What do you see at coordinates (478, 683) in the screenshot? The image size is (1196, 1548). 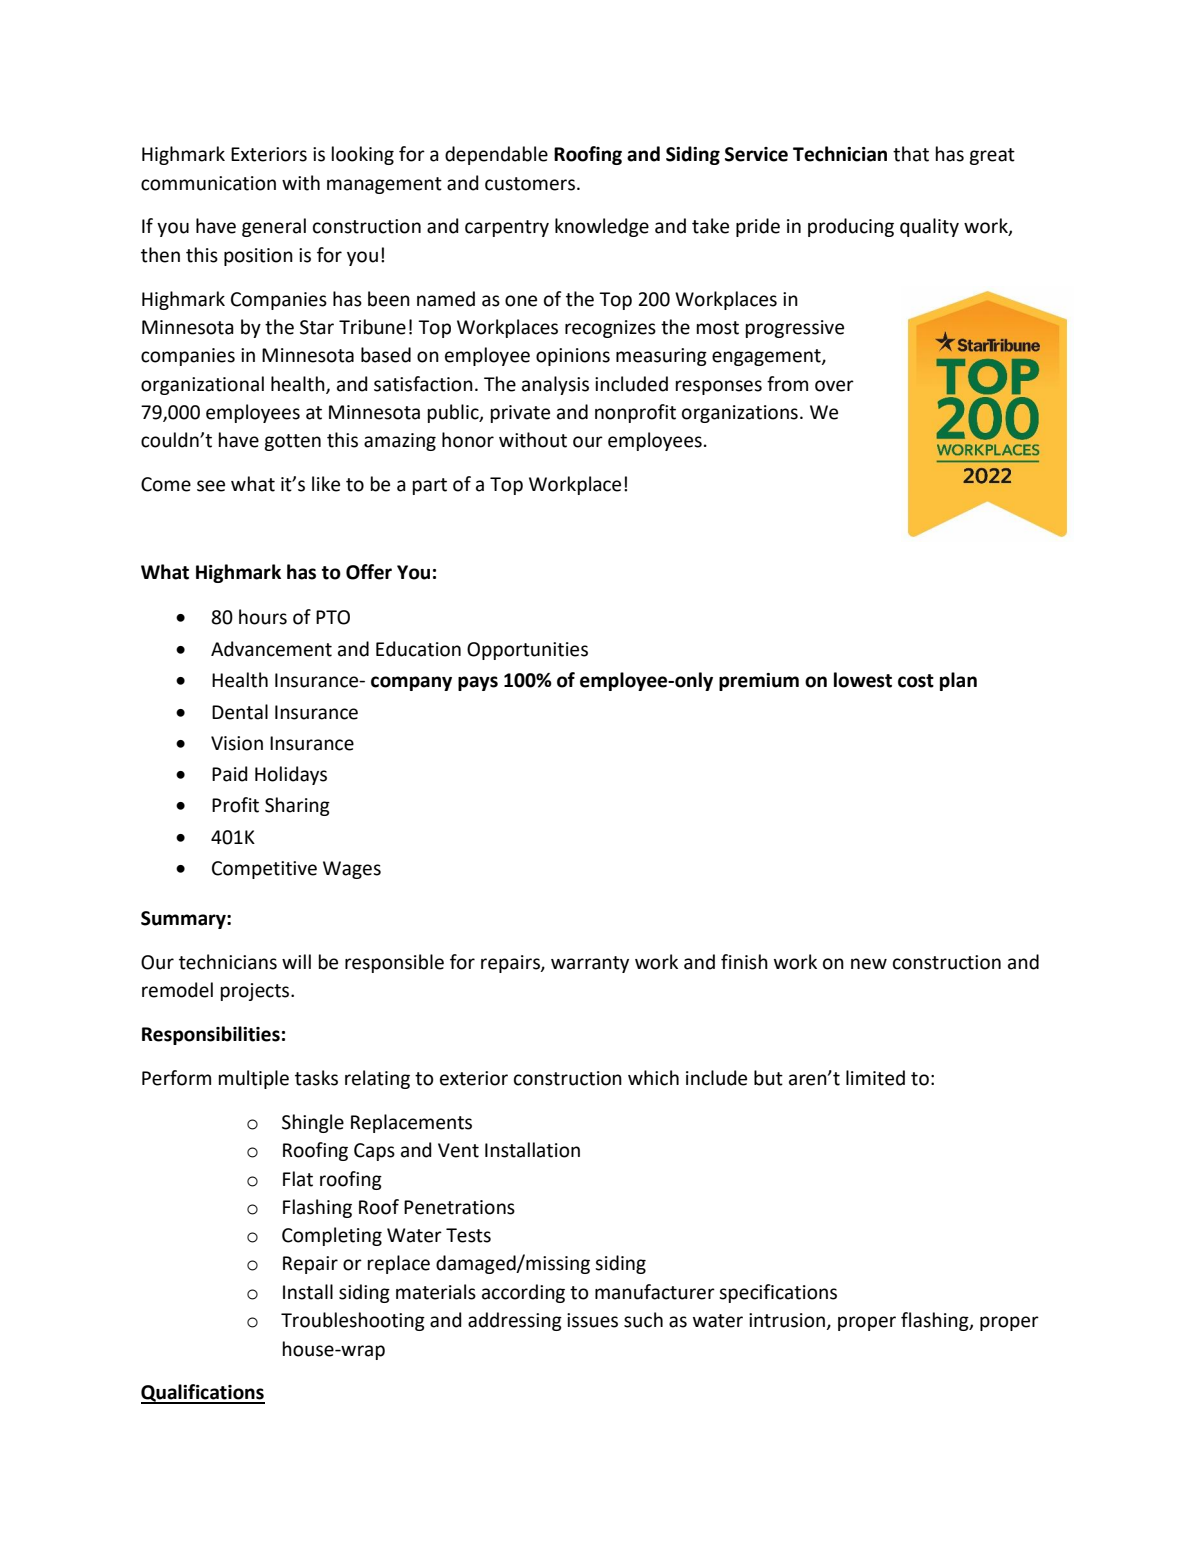 I see `pays` at bounding box center [478, 683].
